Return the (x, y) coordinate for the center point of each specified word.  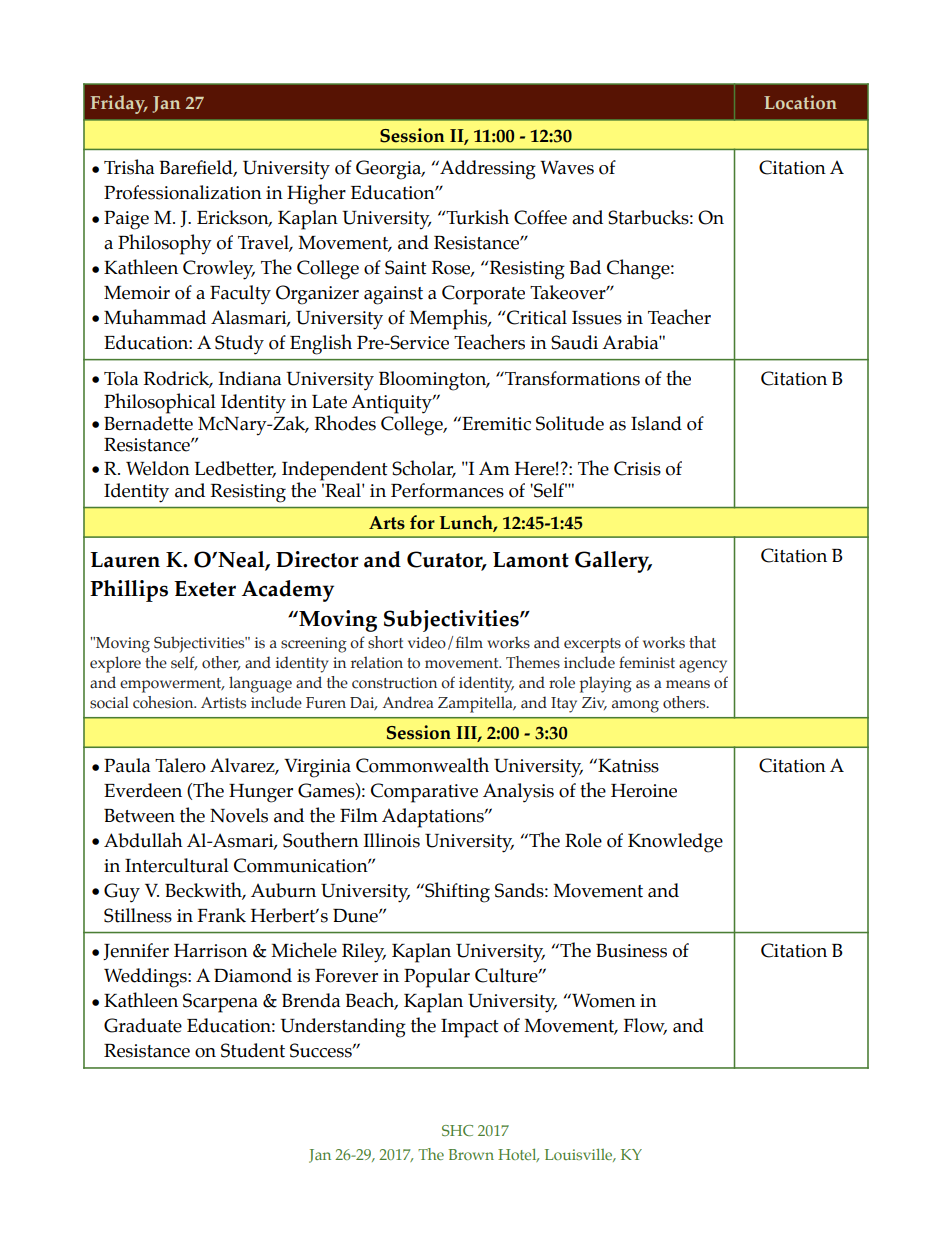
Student (253, 1050)
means (688, 684)
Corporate (483, 295)
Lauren (125, 560)
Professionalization (183, 192)
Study (239, 345)
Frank (221, 915)
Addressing (487, 170)
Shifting (456, 892)
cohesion (164, 702)
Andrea (408, 702)
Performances (447, 490)
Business (631, 951)
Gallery (613, 562)
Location (800, 102)
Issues (597, 318)
